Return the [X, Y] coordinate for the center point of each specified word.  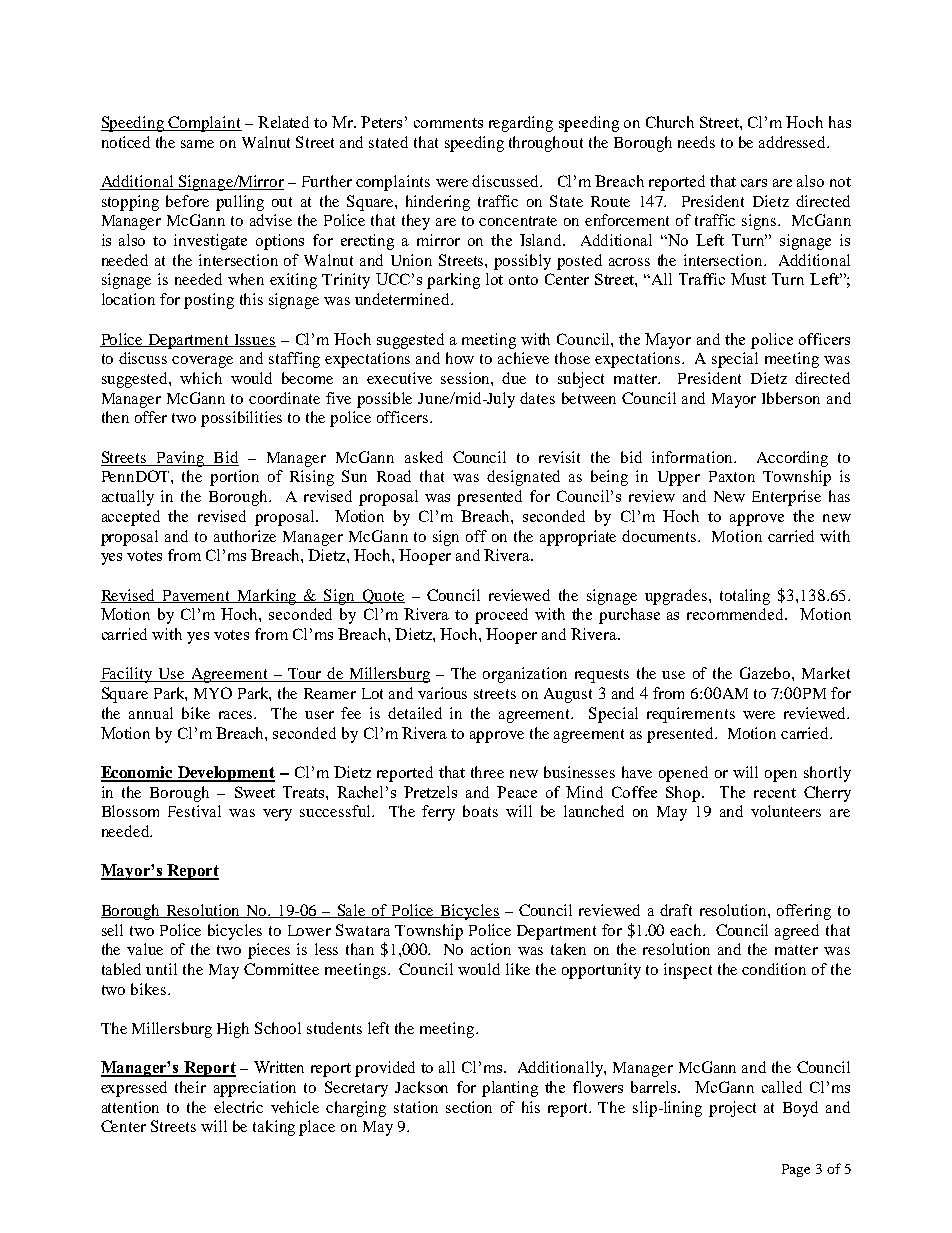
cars [754, 183]
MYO [213, 693]
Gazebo [766, 673]
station [416, 1107]
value [145, 949]
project [732, 1109]
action [491, 949]
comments [448, 123]
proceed [501, 616]
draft [676, 910]
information [693, 457]
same [197, 144]
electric [238, 1107]
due [514, 378]
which [201, 378]
